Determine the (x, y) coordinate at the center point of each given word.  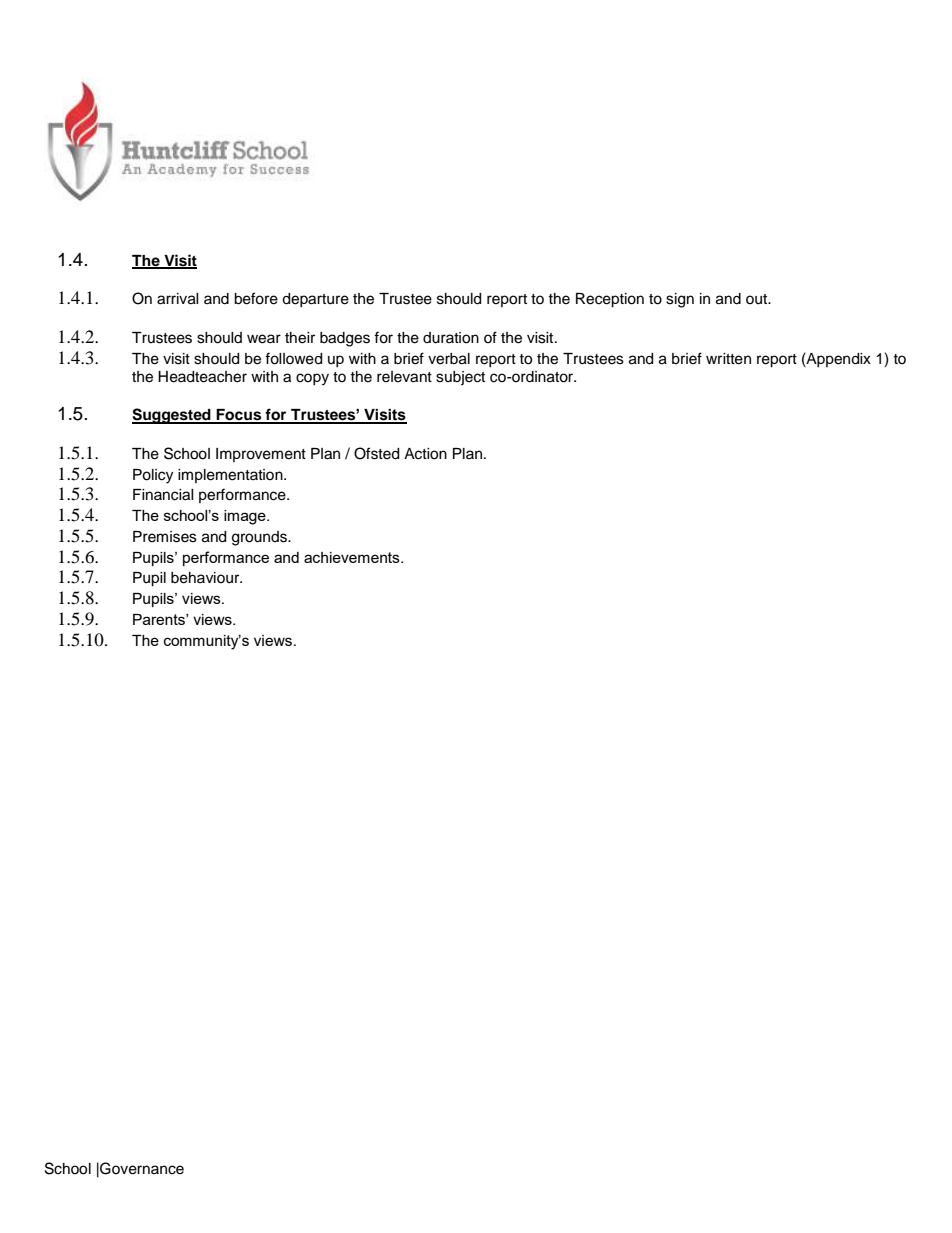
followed (293, 358)
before (256, 298)
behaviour (206, 578)
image (246, 517)
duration (451, 338)
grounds (260, 538)
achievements (353, 557)
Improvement (261, 455)
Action (425, 454)
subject (460, 378)
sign (680, 300)
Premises (165, 537)
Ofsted (376, 453)
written (728, 359)
